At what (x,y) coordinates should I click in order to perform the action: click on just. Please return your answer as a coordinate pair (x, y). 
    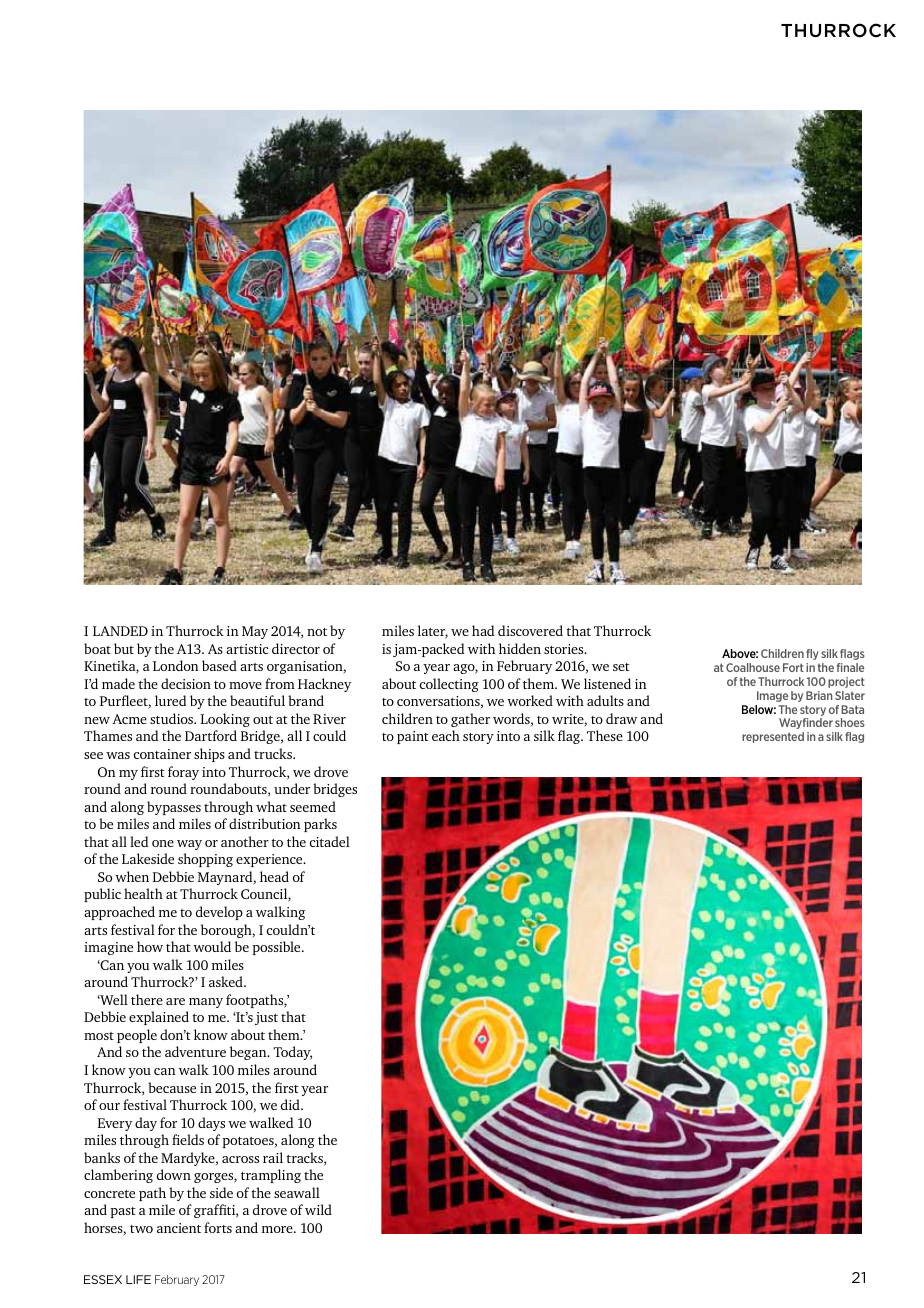
    Looking at the image, I should click on (266, 1018).
